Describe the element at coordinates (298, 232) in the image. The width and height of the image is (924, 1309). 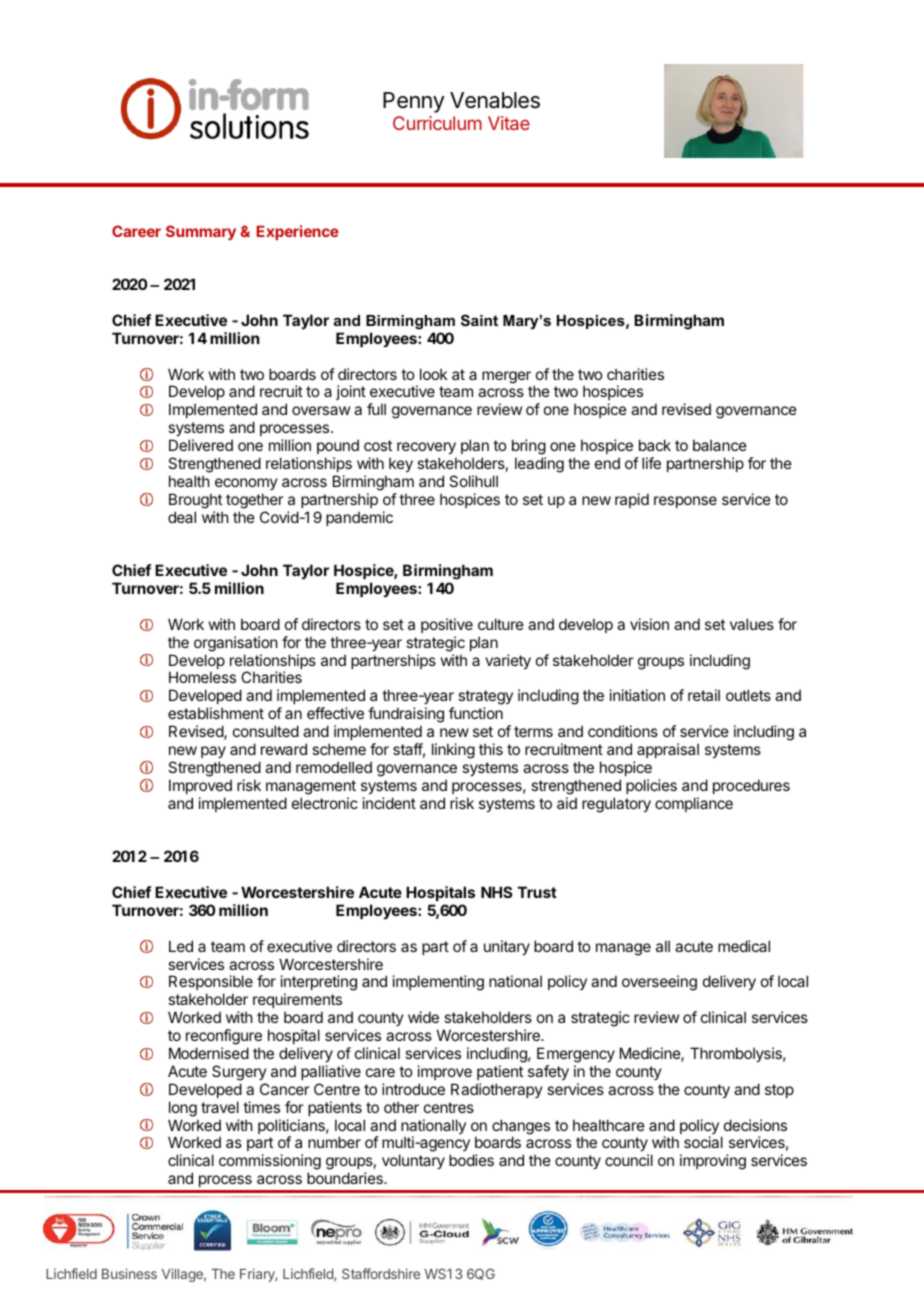
I see `Experience` at that location.
